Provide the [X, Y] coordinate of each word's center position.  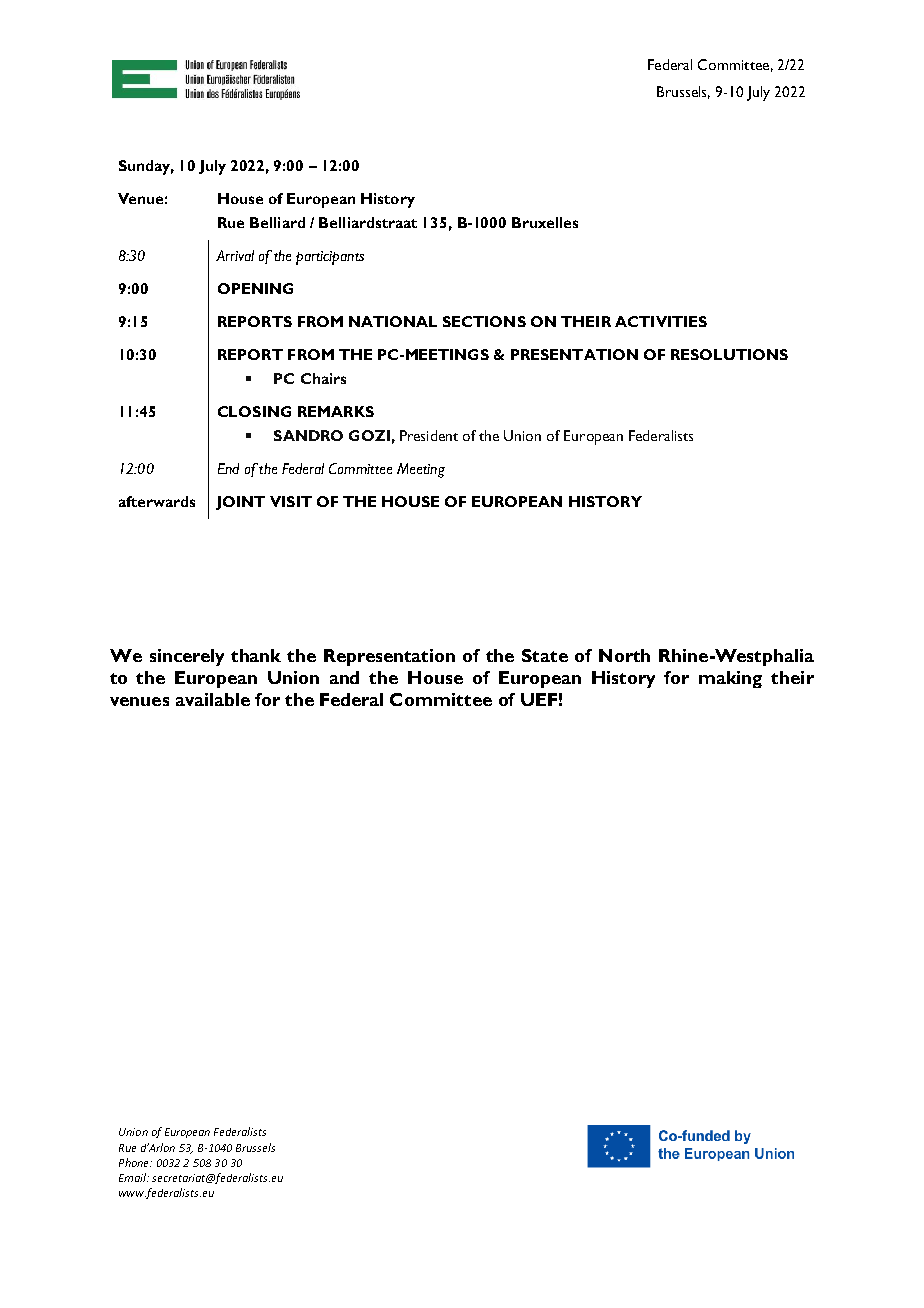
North [624, 655]
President [429, 435]
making [730, 679]
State [545, 655]
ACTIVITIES [661, 321]
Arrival [235, 255]
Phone [135, 1162]
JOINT [240, 503]
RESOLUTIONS [729, 354]
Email [134, 1177]
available [213, 699]
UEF [539, 699]
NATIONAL [393, 321]
